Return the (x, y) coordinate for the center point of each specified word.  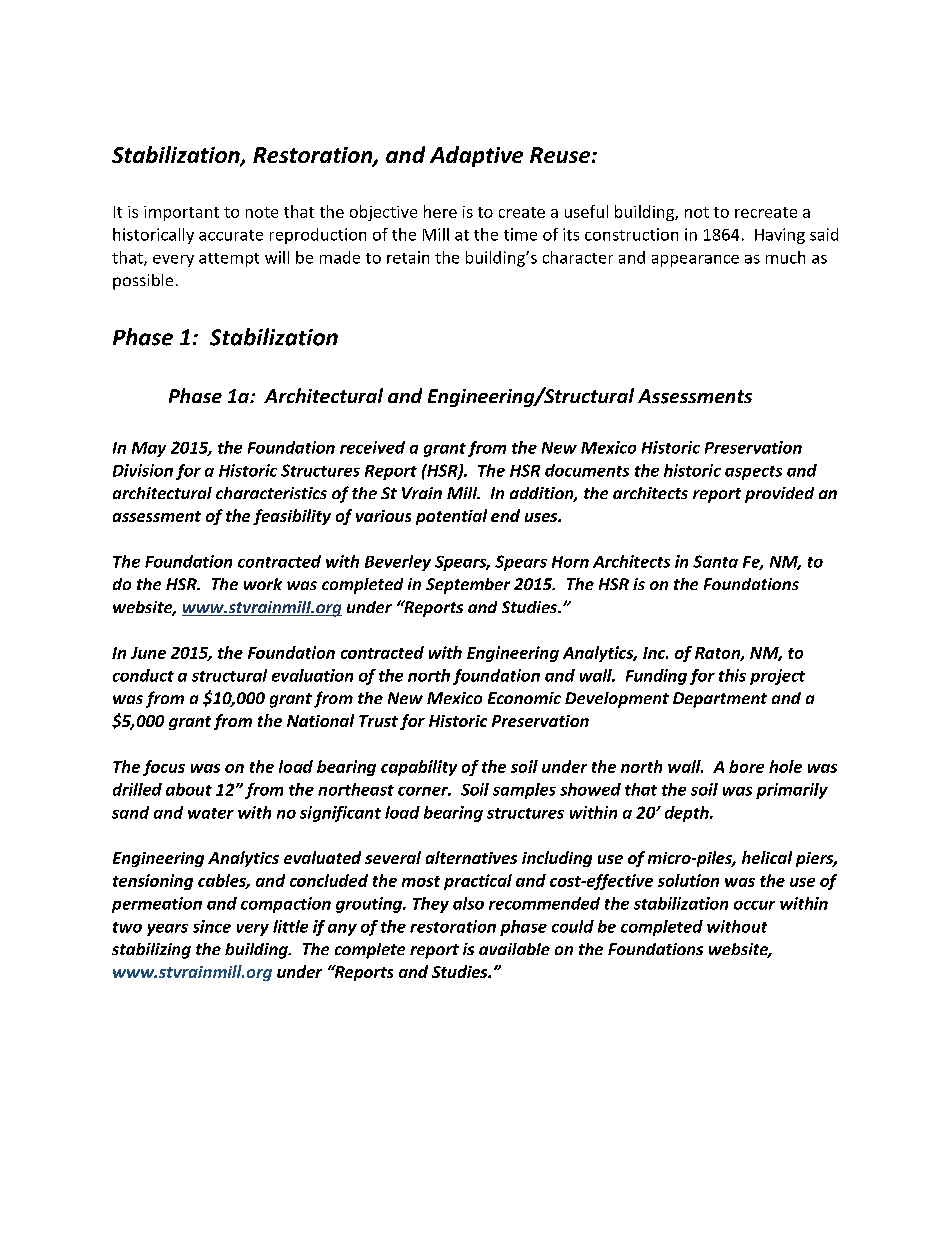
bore (746, 766)
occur (754, 905)
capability (419, 768)
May (149, 449)
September (468, 586)
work (263, 584)
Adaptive (476, 156)
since (212, 926)
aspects (753, 473)
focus (164, 768)
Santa (715, 561)
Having (780, 236)
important (181, 213)
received (372, 447)
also (468, 903)
